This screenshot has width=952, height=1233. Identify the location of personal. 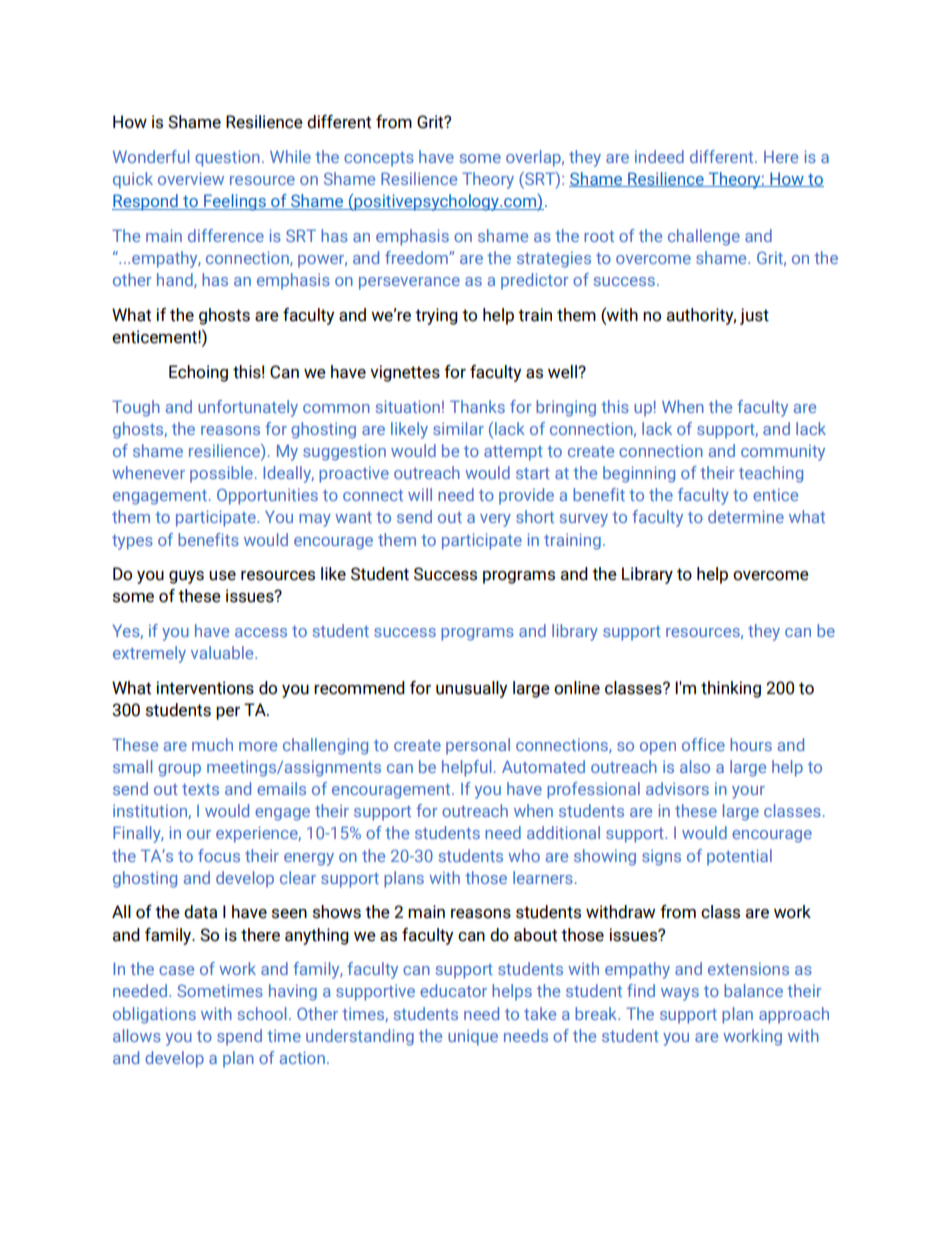
(478, 746).
